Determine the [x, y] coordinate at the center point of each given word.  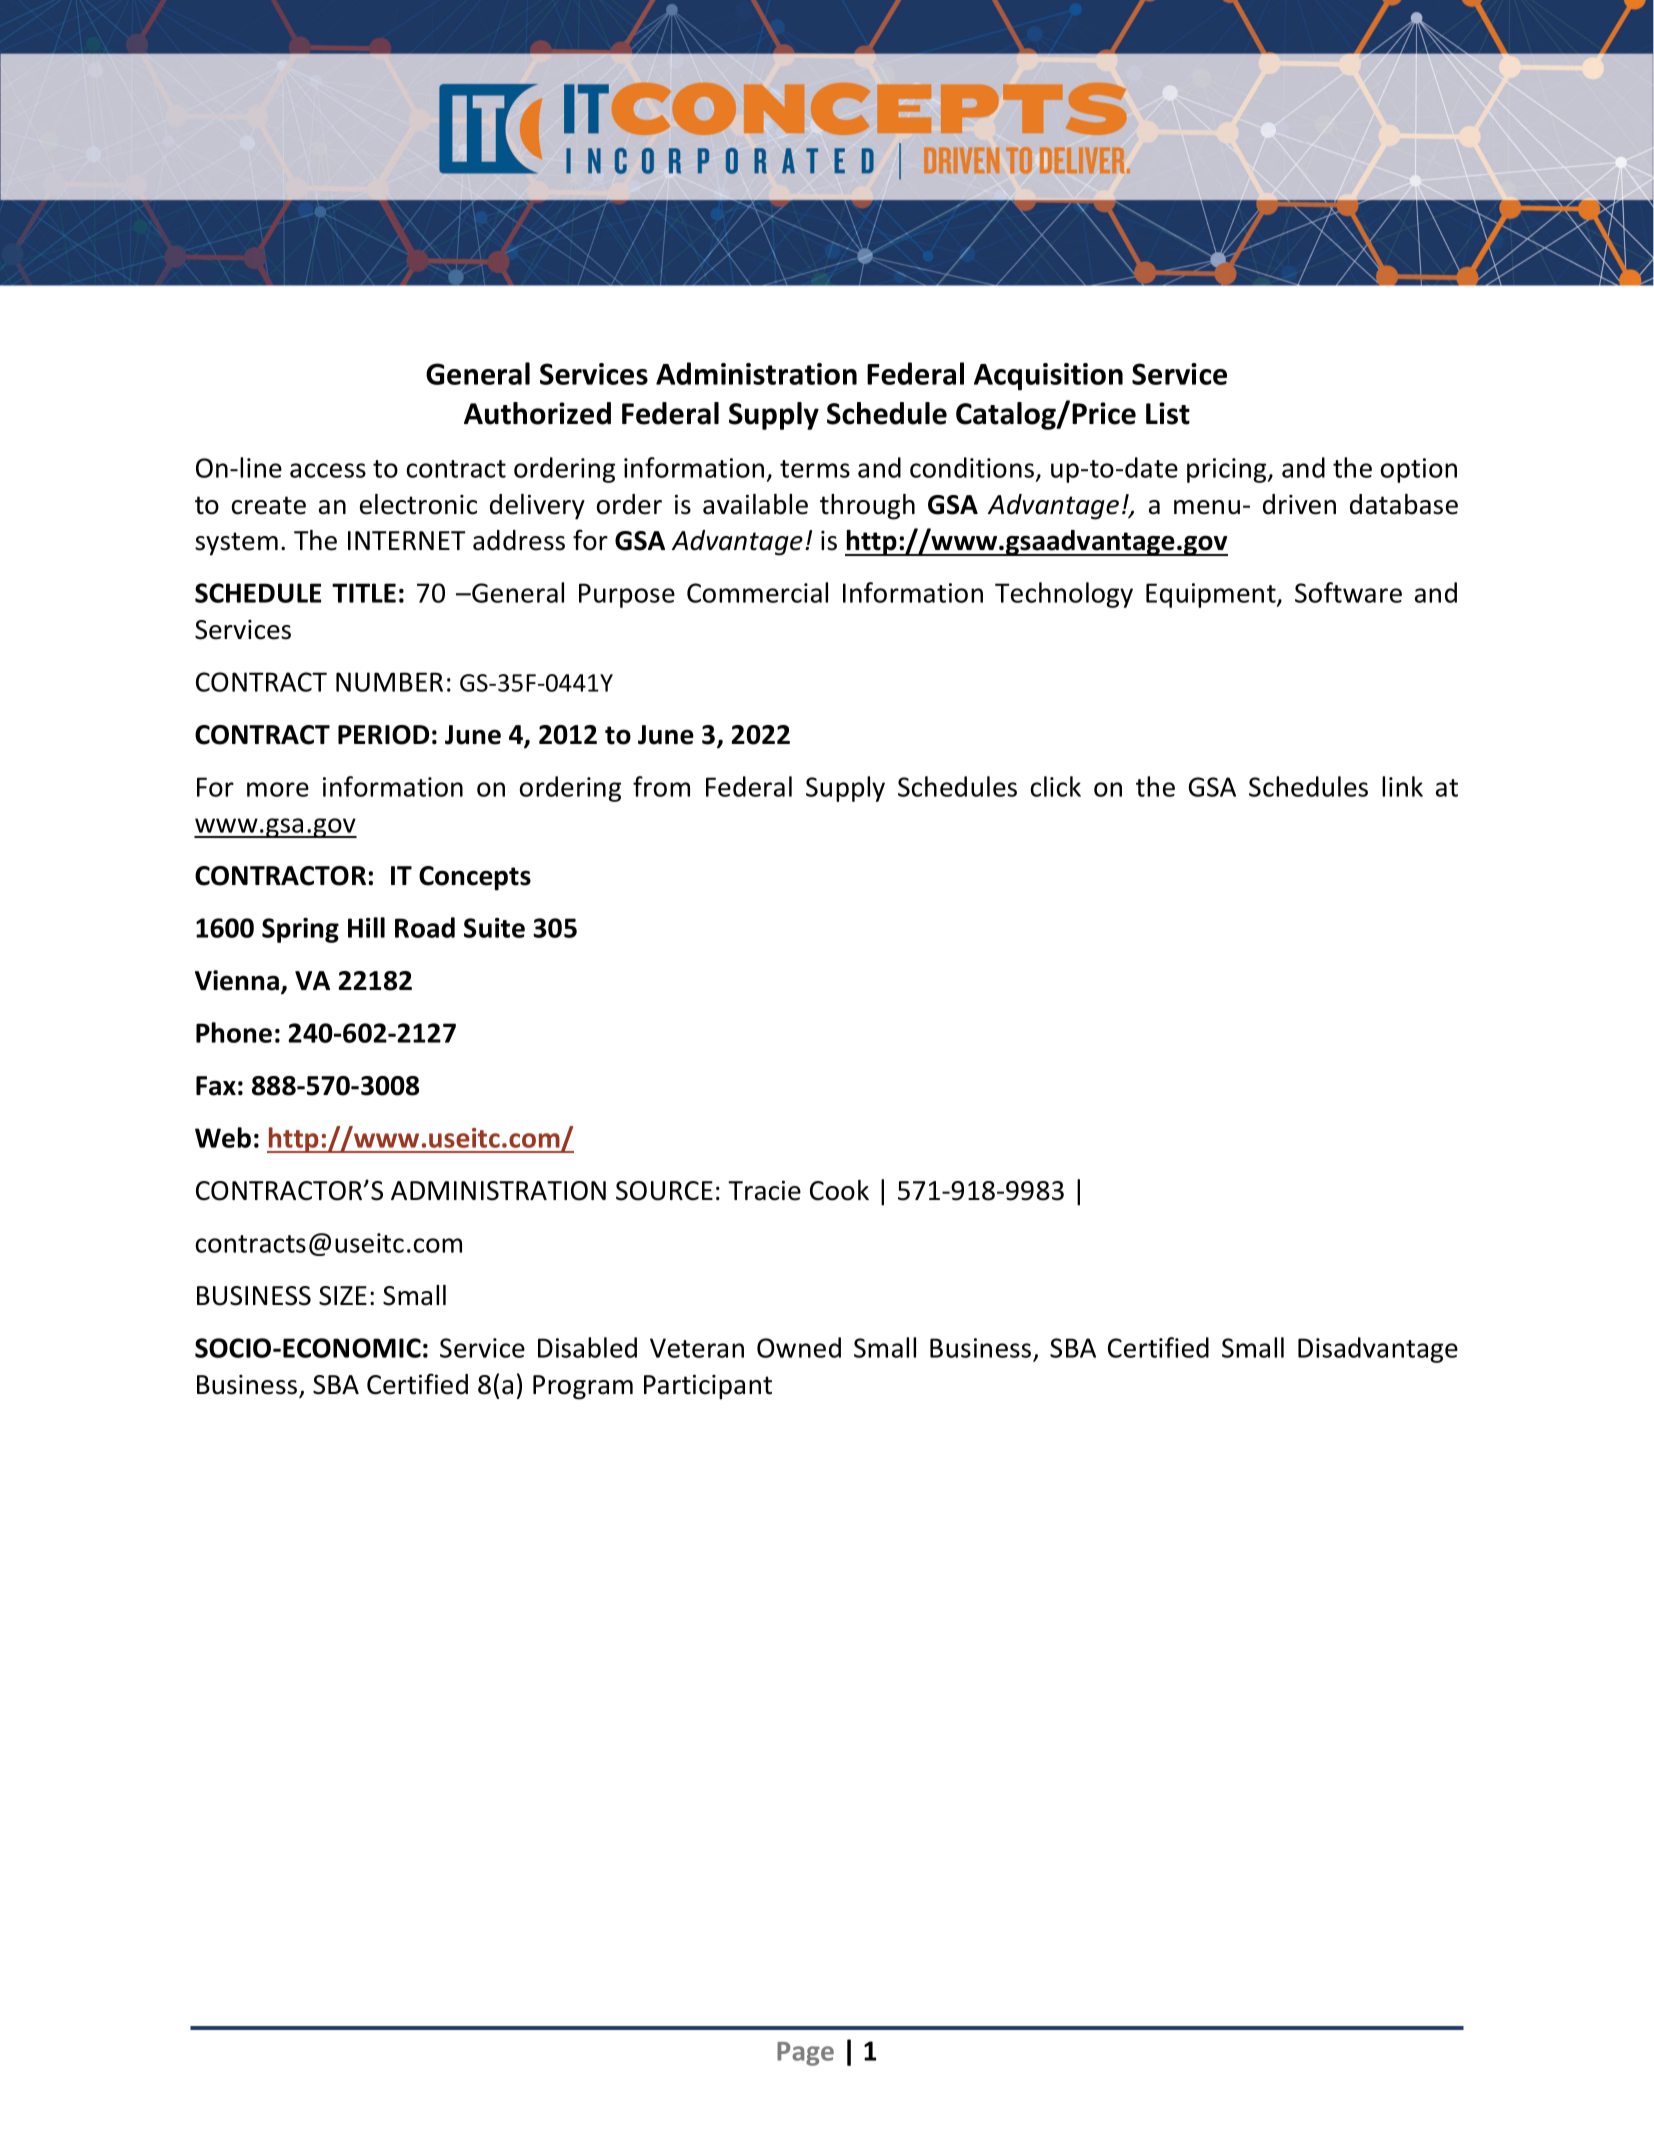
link [1402, 786]
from [661, 786]
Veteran [697, 1348]
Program [583, 1387]
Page [805, 2054]
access [328, 470]
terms [815, 469]
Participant [708, 1387]
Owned [799, 1347]
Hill [366, 927]
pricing [1228, 470]
